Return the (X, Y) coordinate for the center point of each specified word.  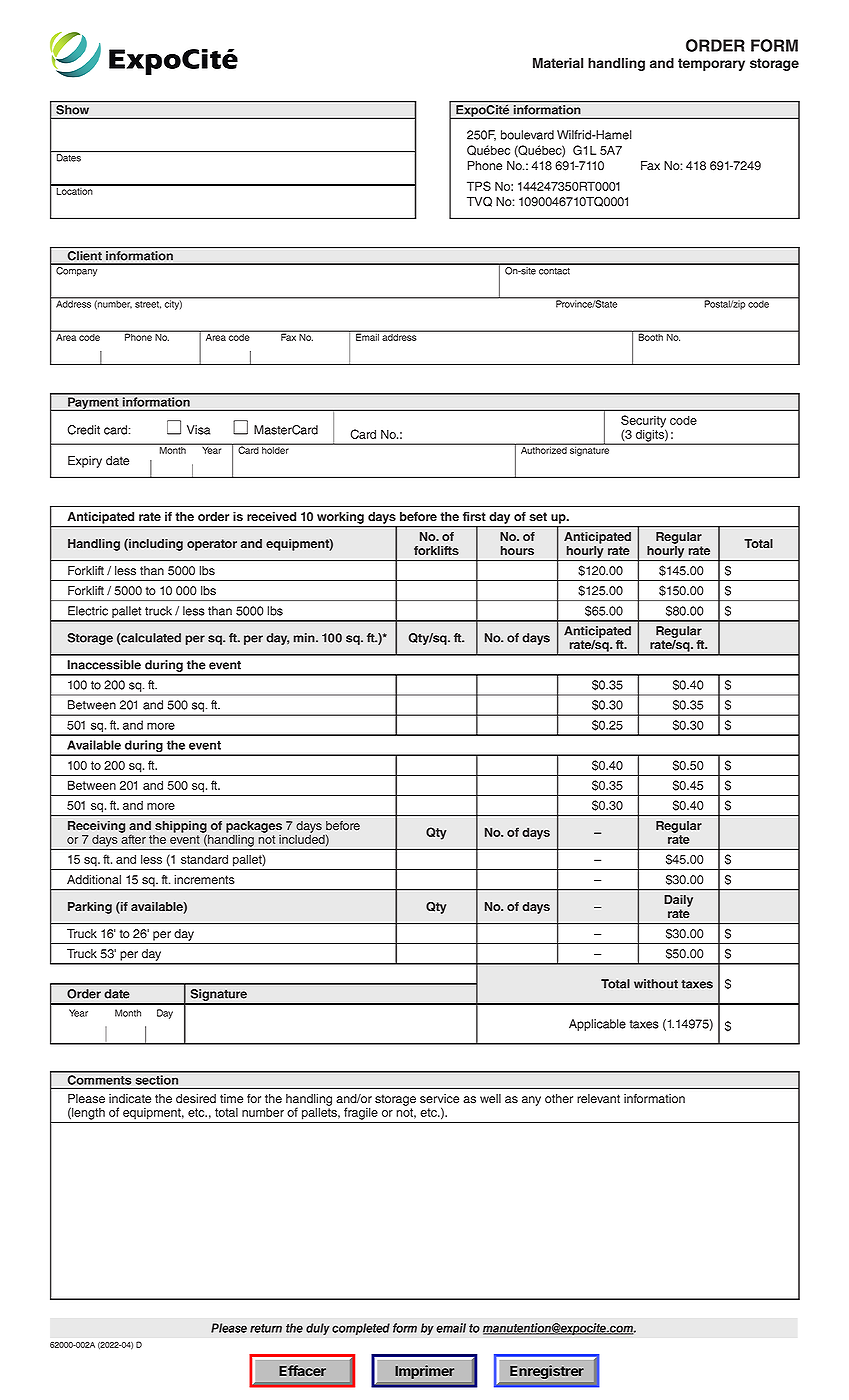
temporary (711, 64)
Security (643, 422)
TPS (479, 186)
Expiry (85, 462)
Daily (678, 901)
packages (254, 827)
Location (74, 190)
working (340, 518)
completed (361, 1329)
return (266, 1328)
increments (204, 880)
